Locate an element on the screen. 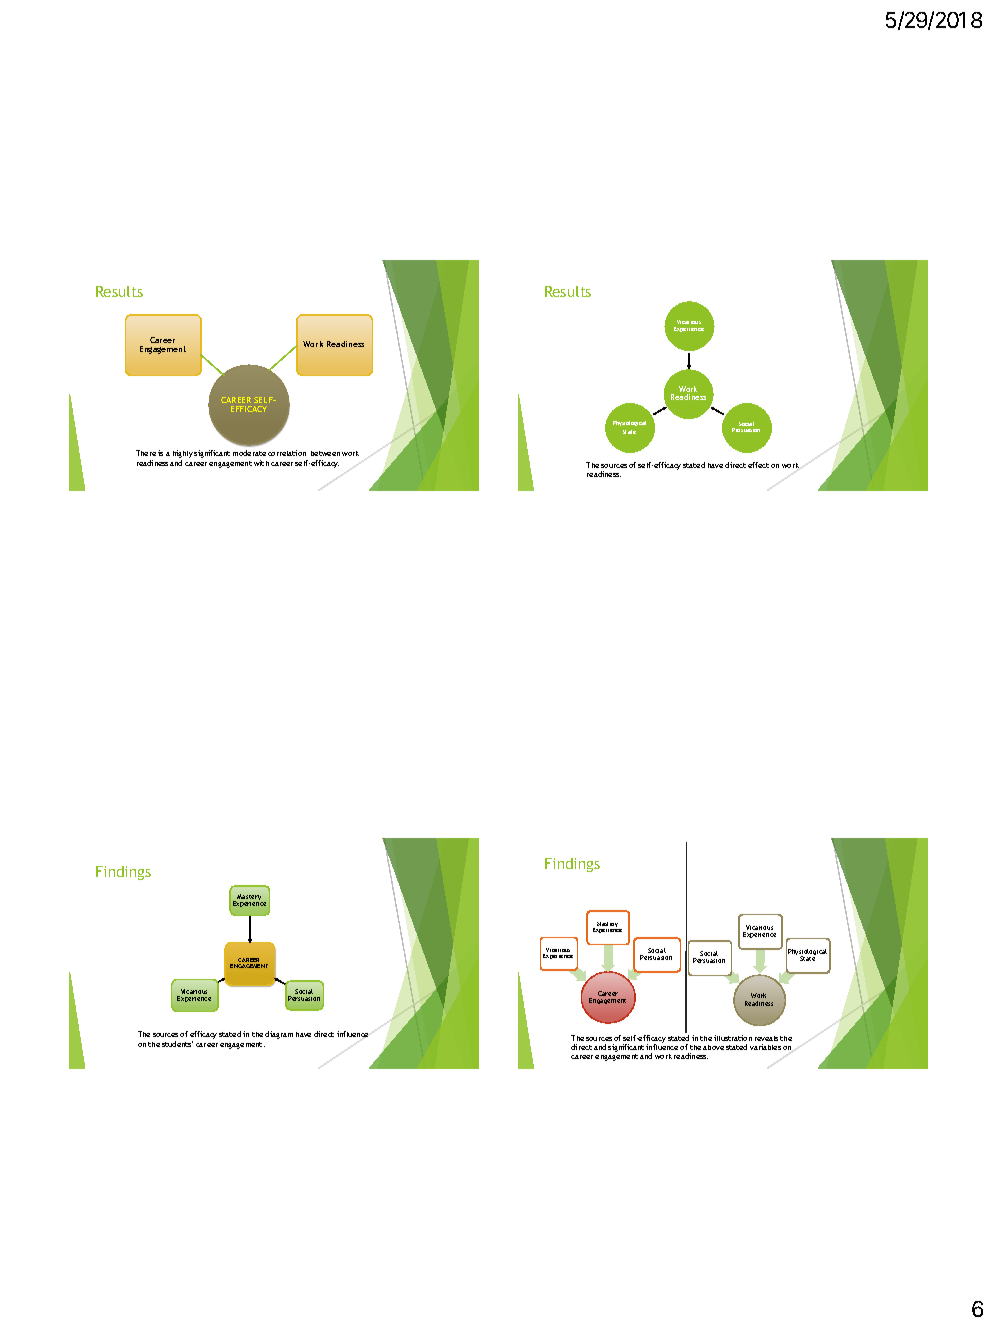 Image resolution: width=997 pixels, height=1329 pixels. reveals is located at coordinates (766, 1038).
